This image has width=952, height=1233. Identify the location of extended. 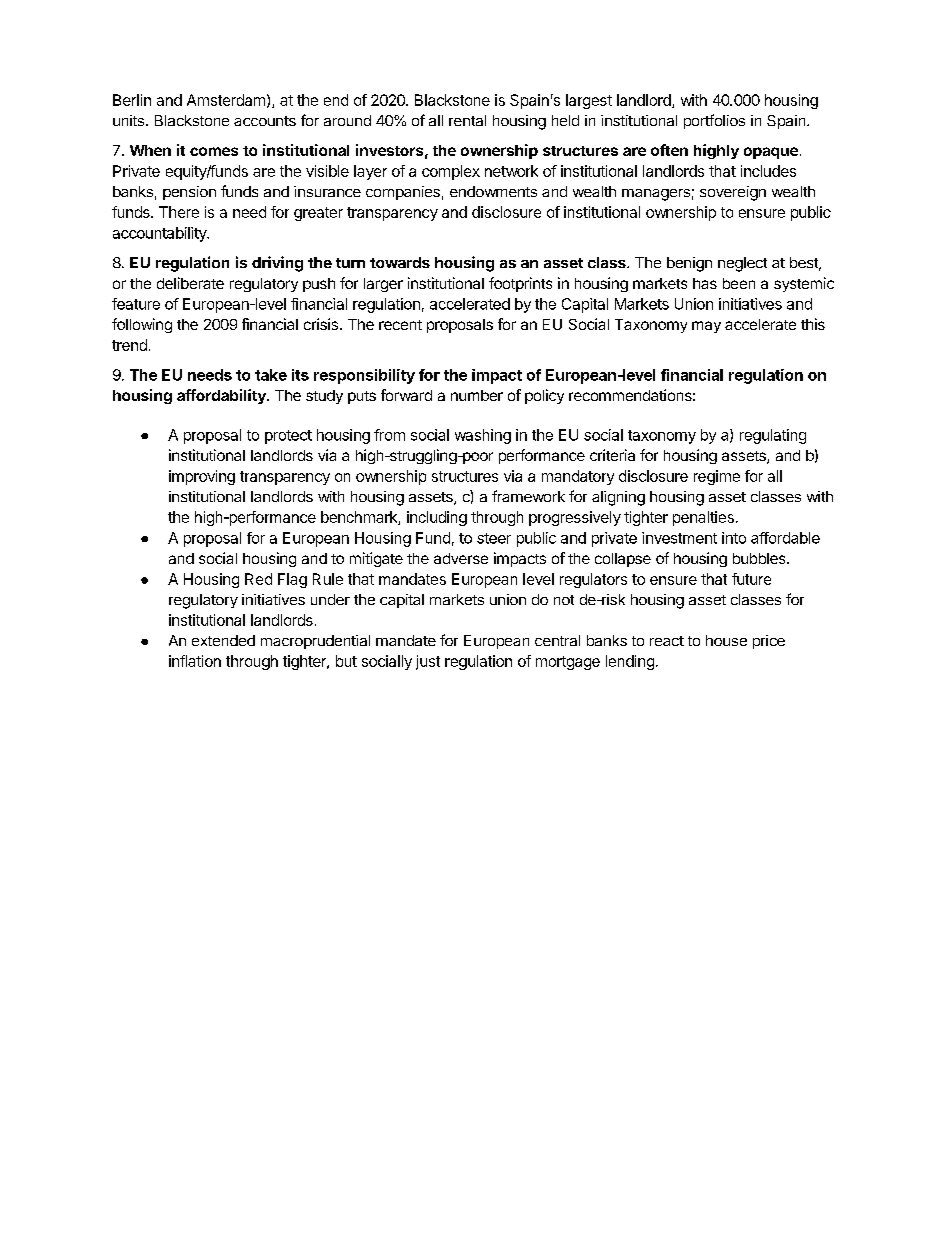
(223, 640).
